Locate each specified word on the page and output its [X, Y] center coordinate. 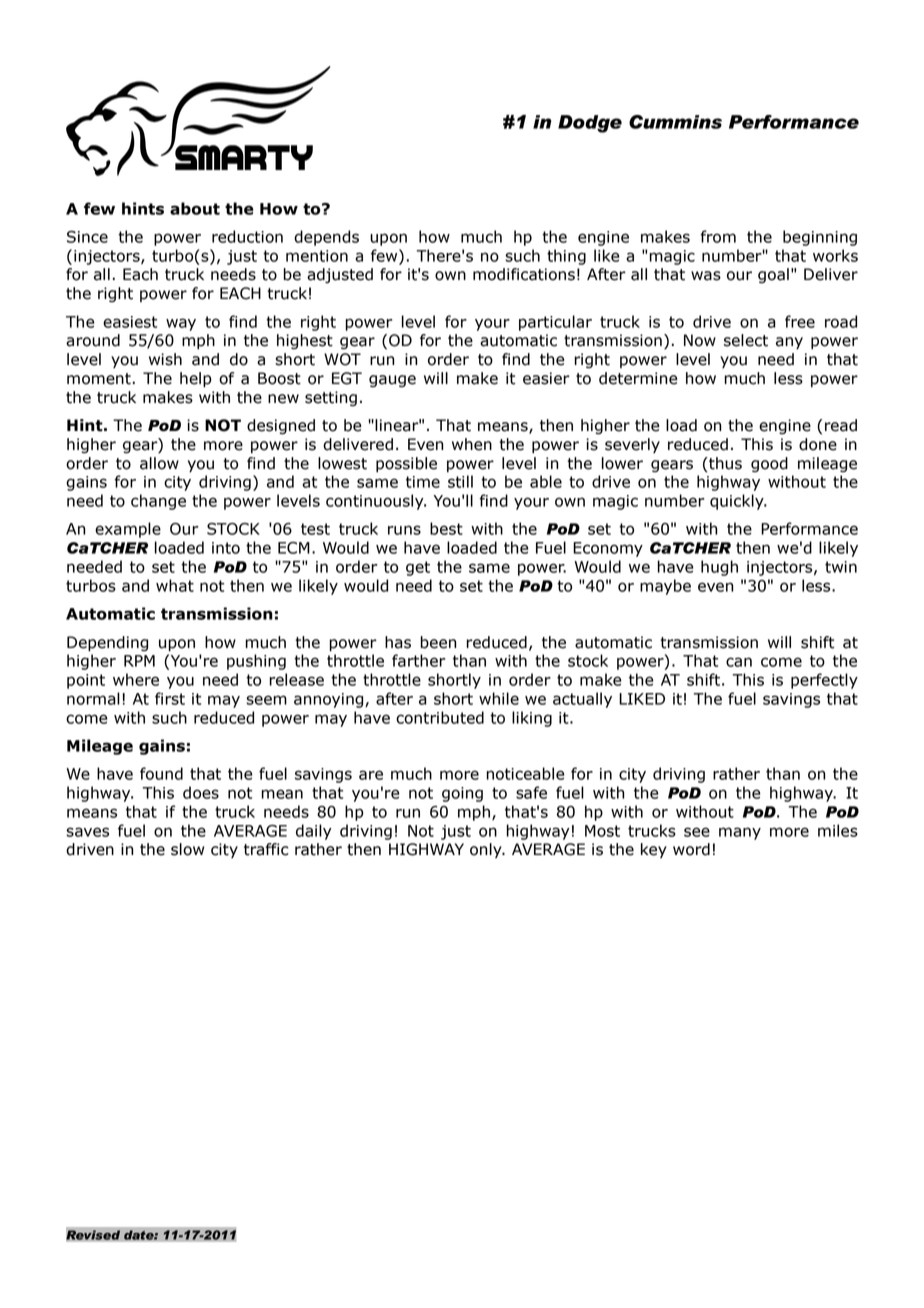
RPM [139, 661]
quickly [738, 502]
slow [187, 849]
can [739, 662]
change [158, 502]
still [460, 481]
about [195, 208]
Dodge [590, 124]
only [487, 850]
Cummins [675, 122]
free [800, 321]
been [438, 642]
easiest [130, 322]
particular [555, 323]
